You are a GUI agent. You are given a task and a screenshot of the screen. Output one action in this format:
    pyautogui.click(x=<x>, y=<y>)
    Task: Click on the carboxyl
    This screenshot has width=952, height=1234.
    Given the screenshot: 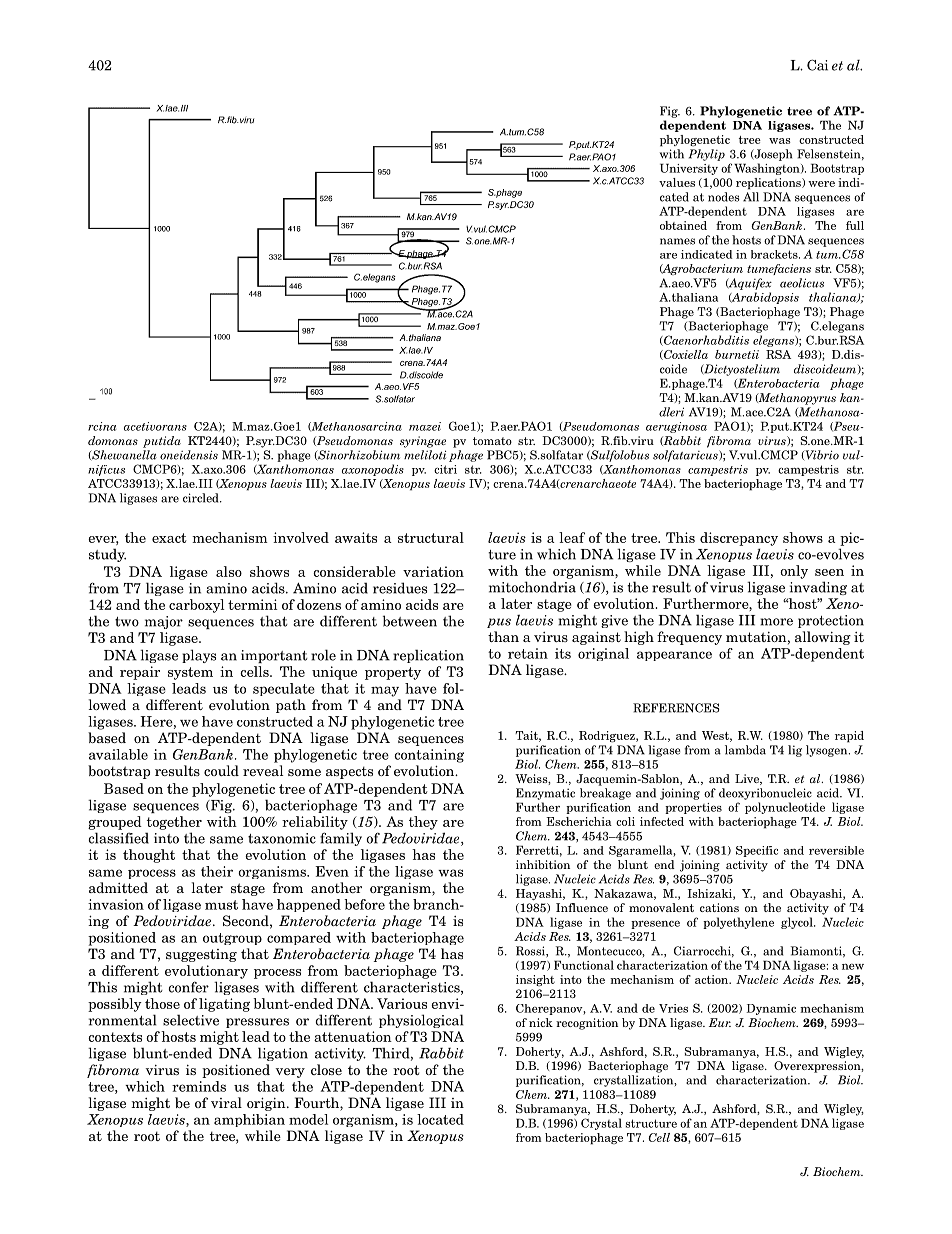 What is the action you would take?
    pyautogui.click(x=196, y=606)
